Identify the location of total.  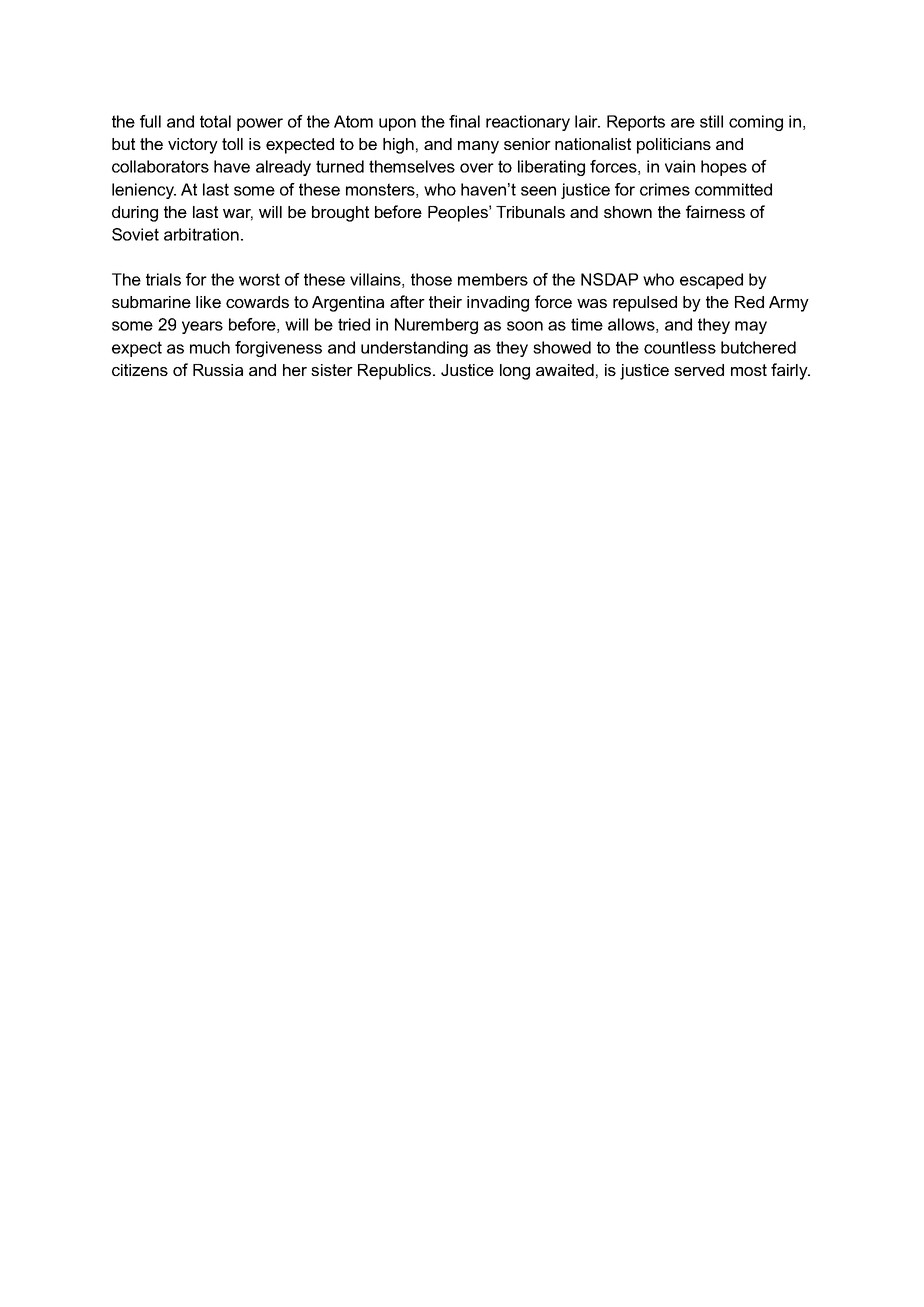
(215, 121).
